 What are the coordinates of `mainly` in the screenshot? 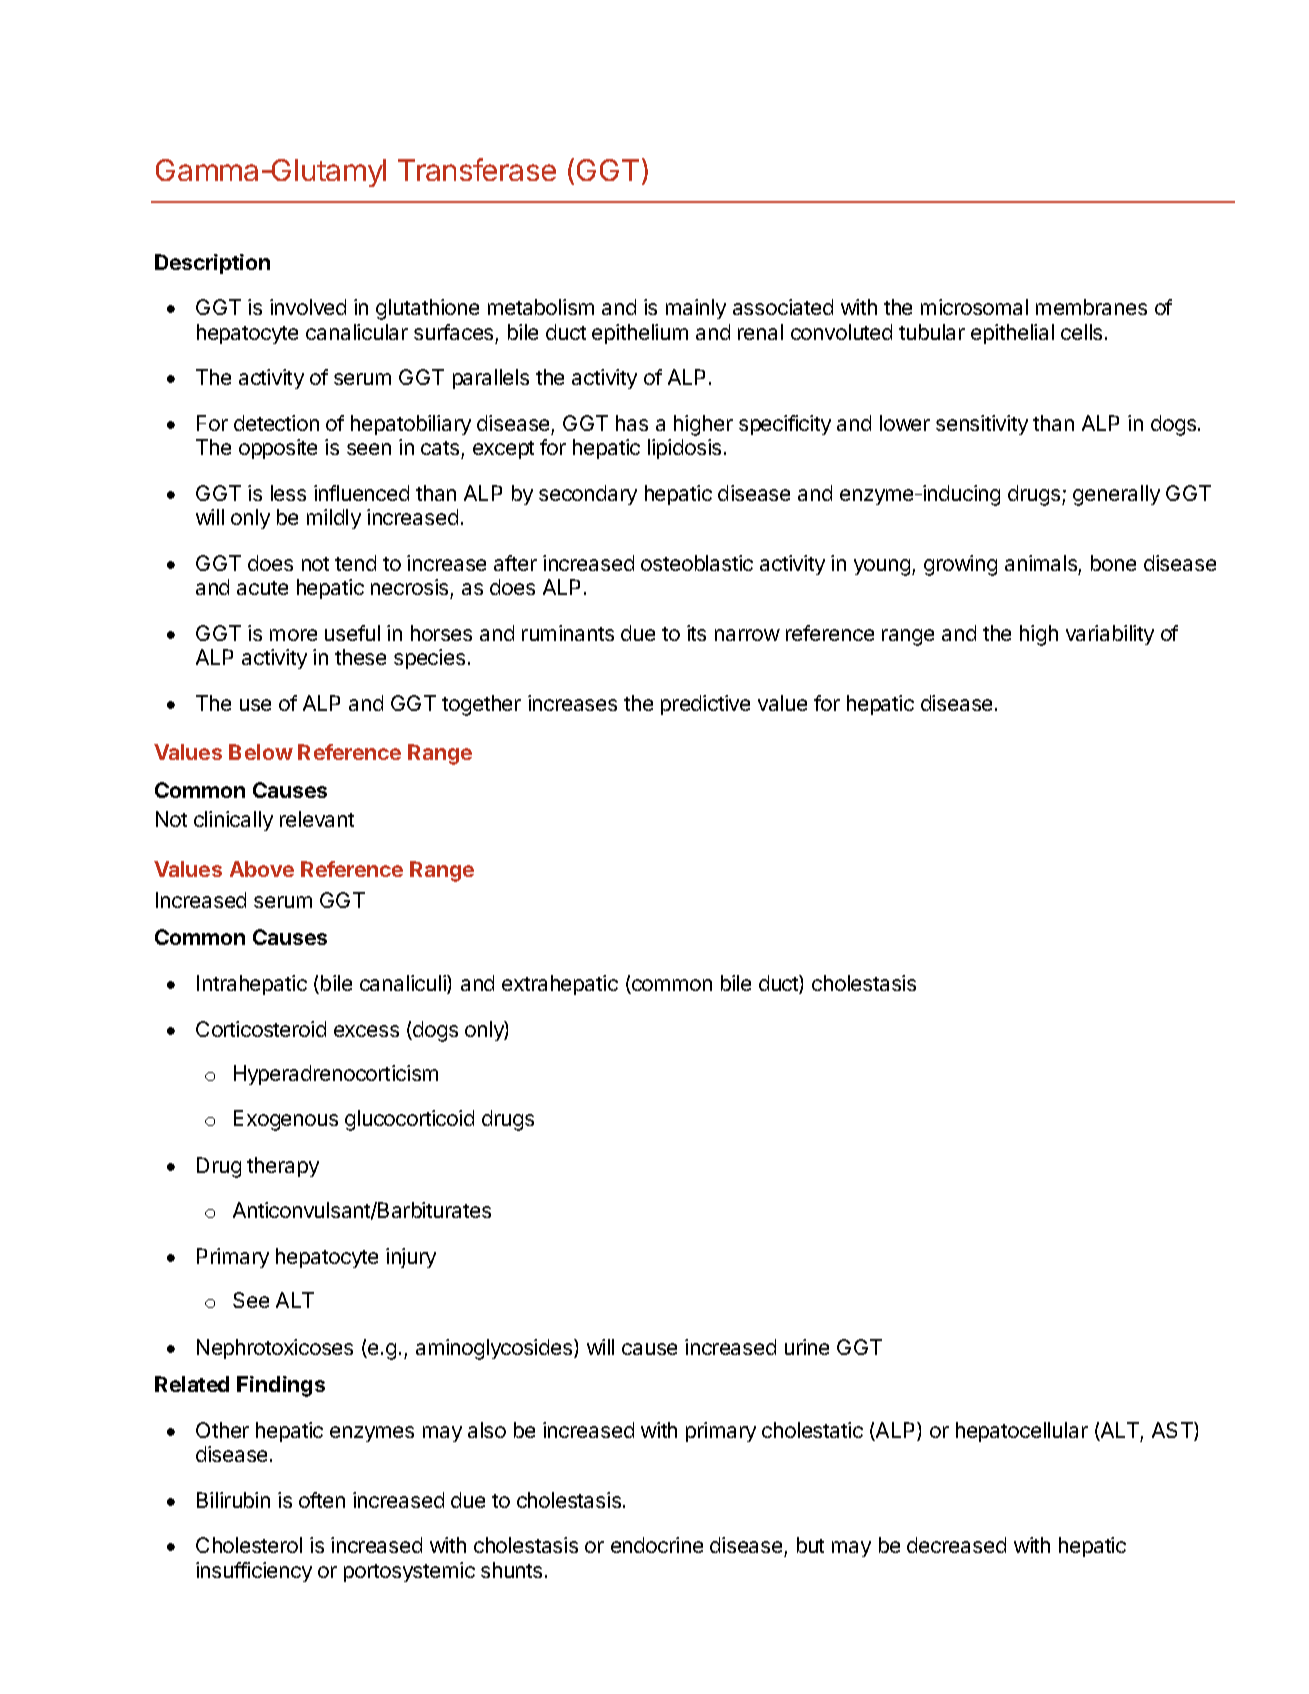 It's located at (696, 309).
